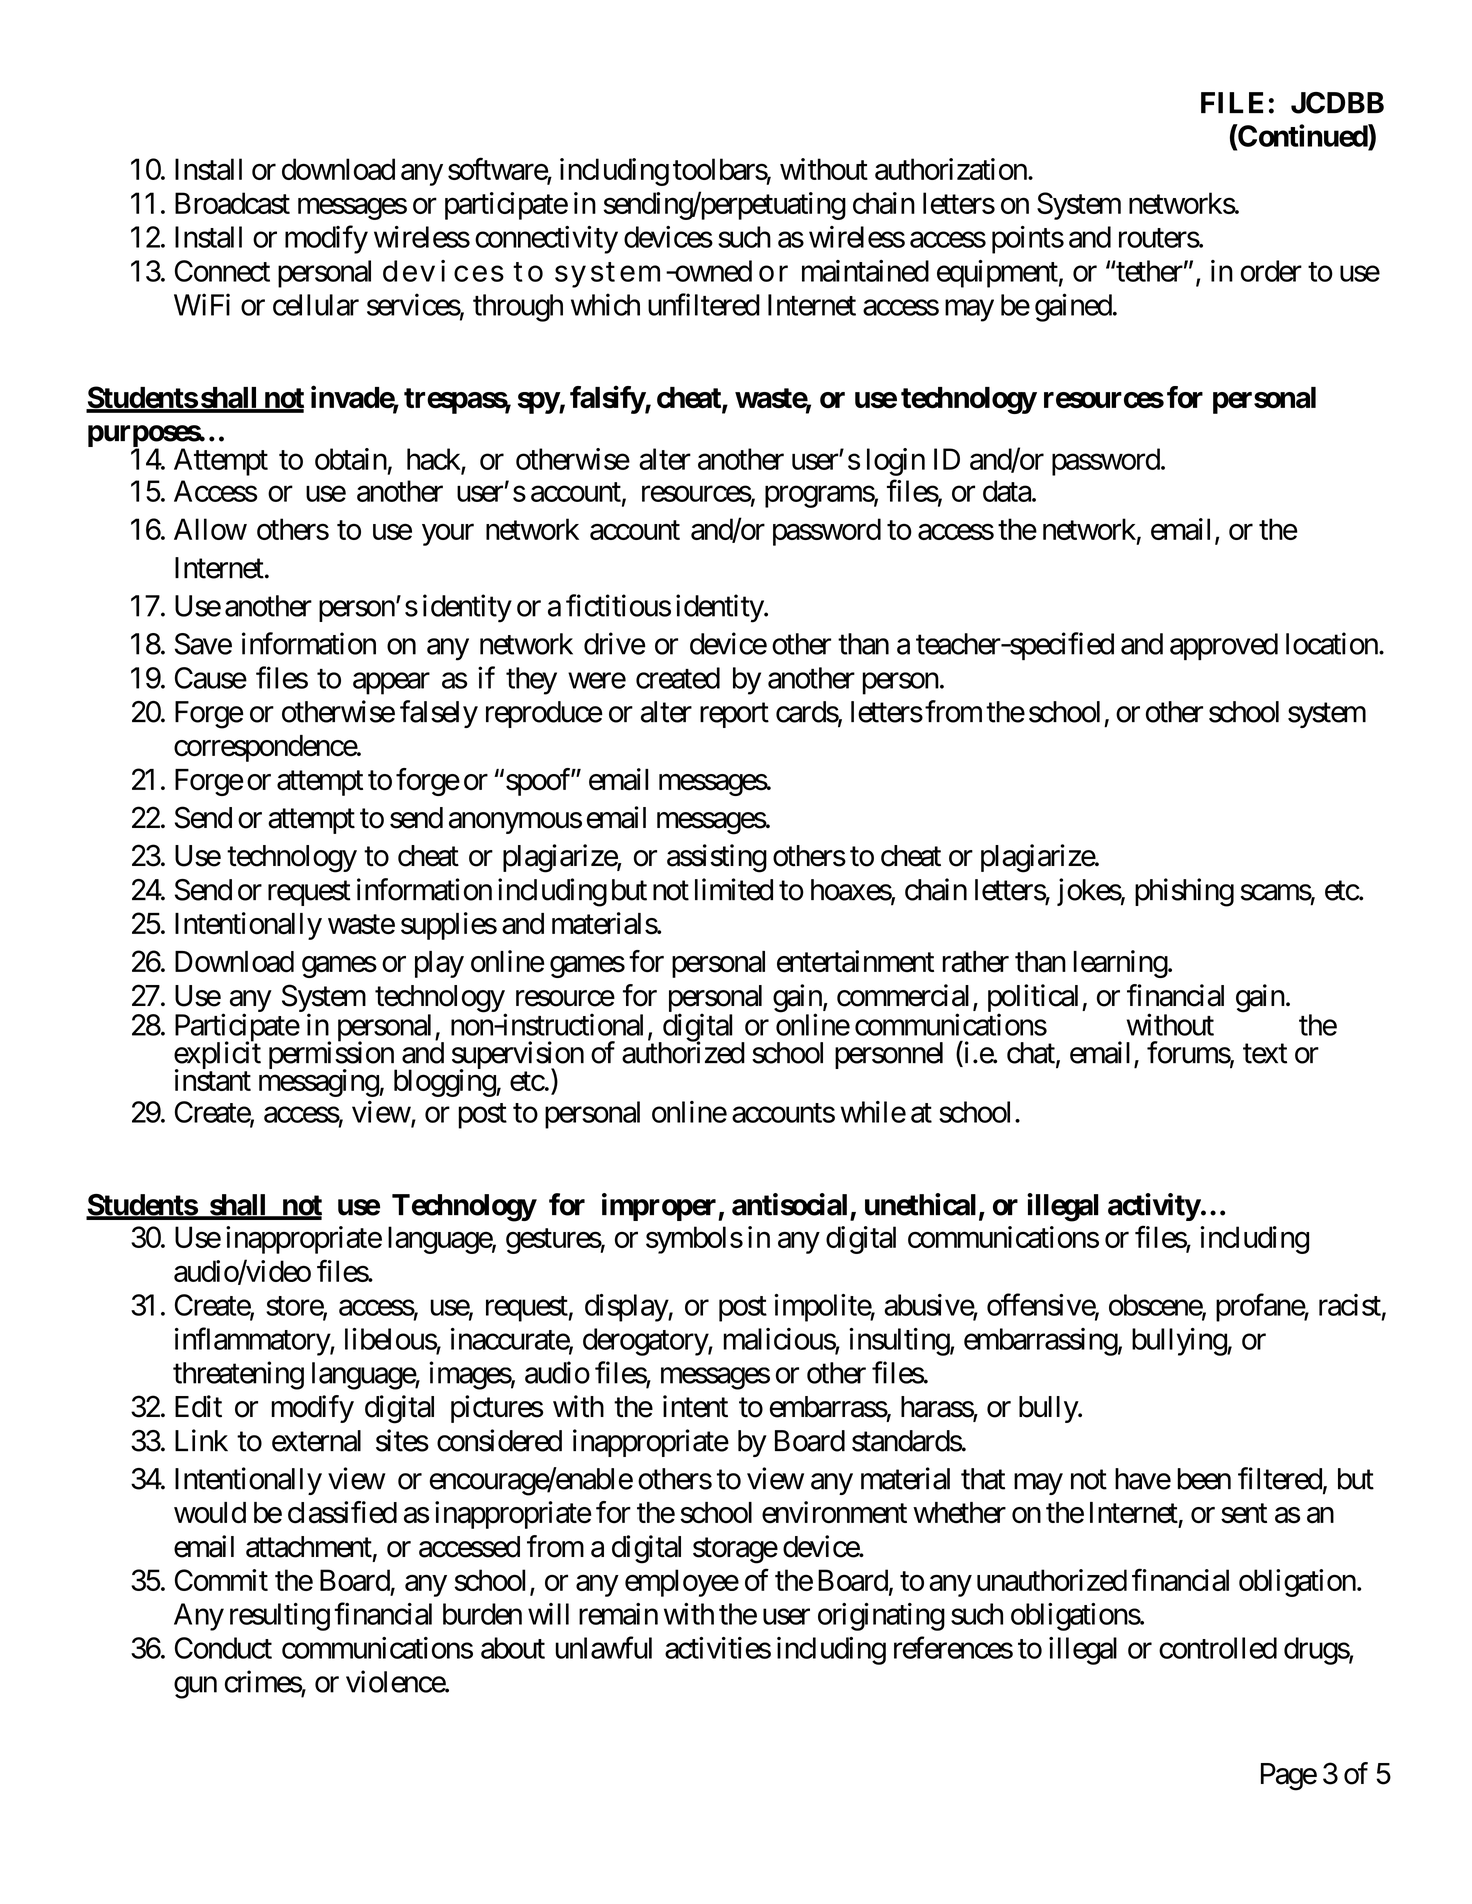 This document has height=1904, width=1472. I want to click on owned, so click(712, 271).
